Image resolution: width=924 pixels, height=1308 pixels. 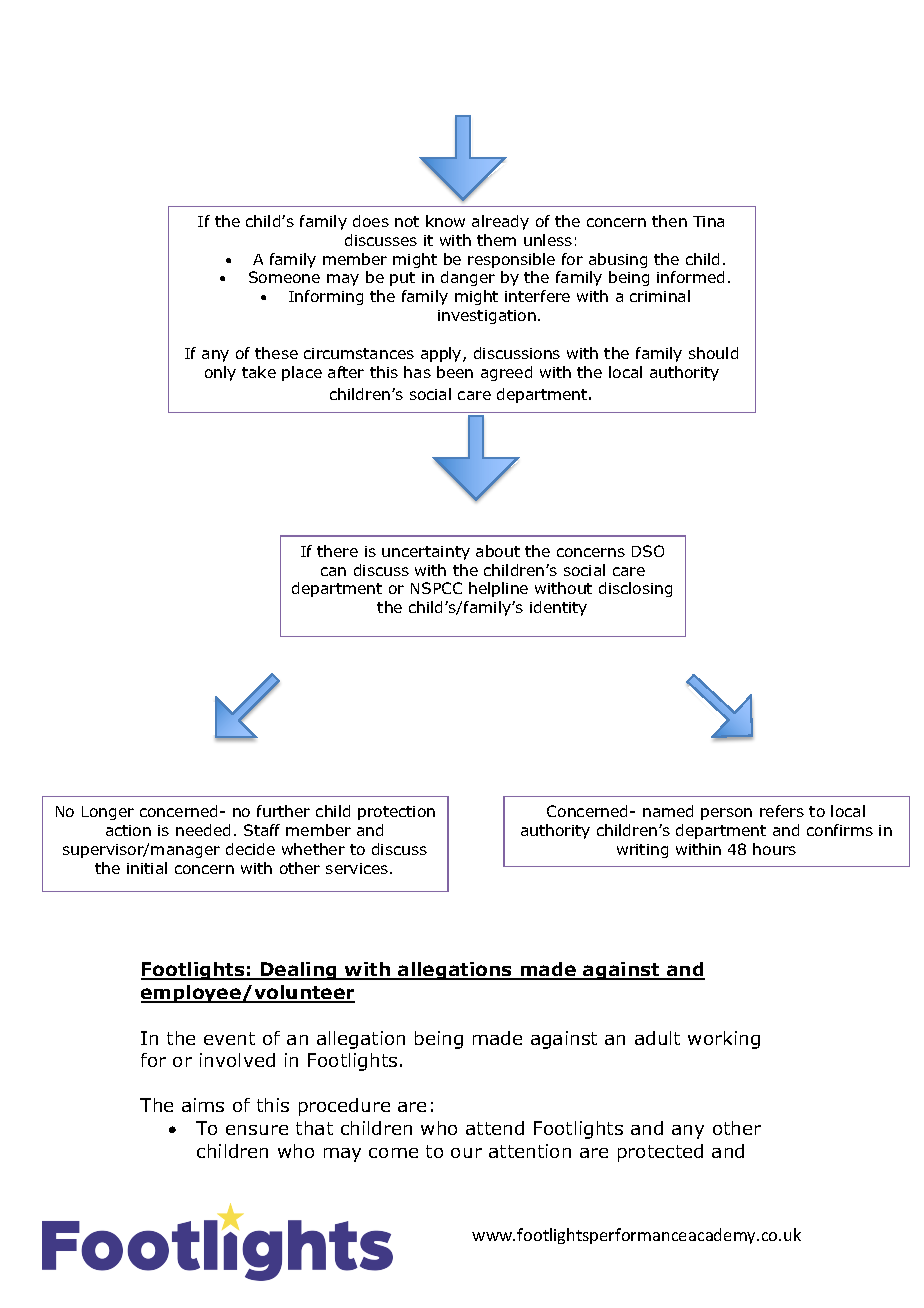 What do you see at coordinates (203, 1105) in the screenshot?
I see `aims` at bounding box center [203, 1105].
